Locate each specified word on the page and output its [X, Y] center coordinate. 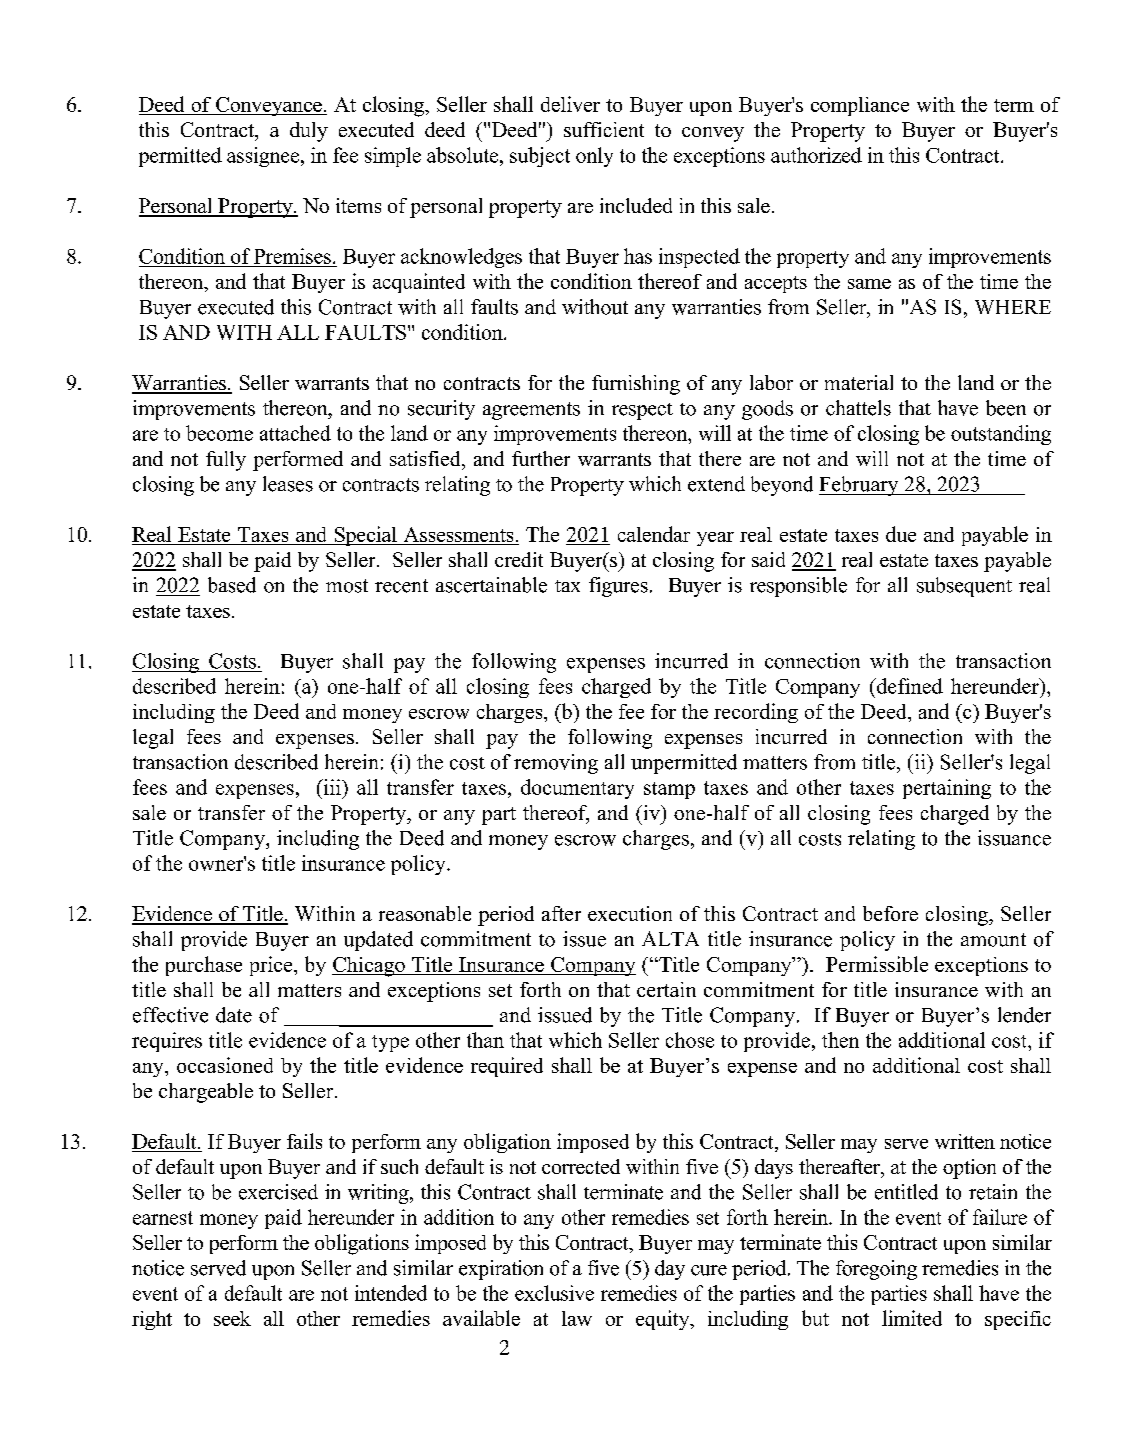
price [272, 966]
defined [909, 686]
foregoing [876, 1270]
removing [556, 764]
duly [309, 132]
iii [332, 787]
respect [642, 411]
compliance [860, 106]
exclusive [554, 1293]
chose [690, 1040]
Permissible [877, 964]
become [219, 433]
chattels [858, 408]
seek [232, 1318]
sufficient [604, 129]
